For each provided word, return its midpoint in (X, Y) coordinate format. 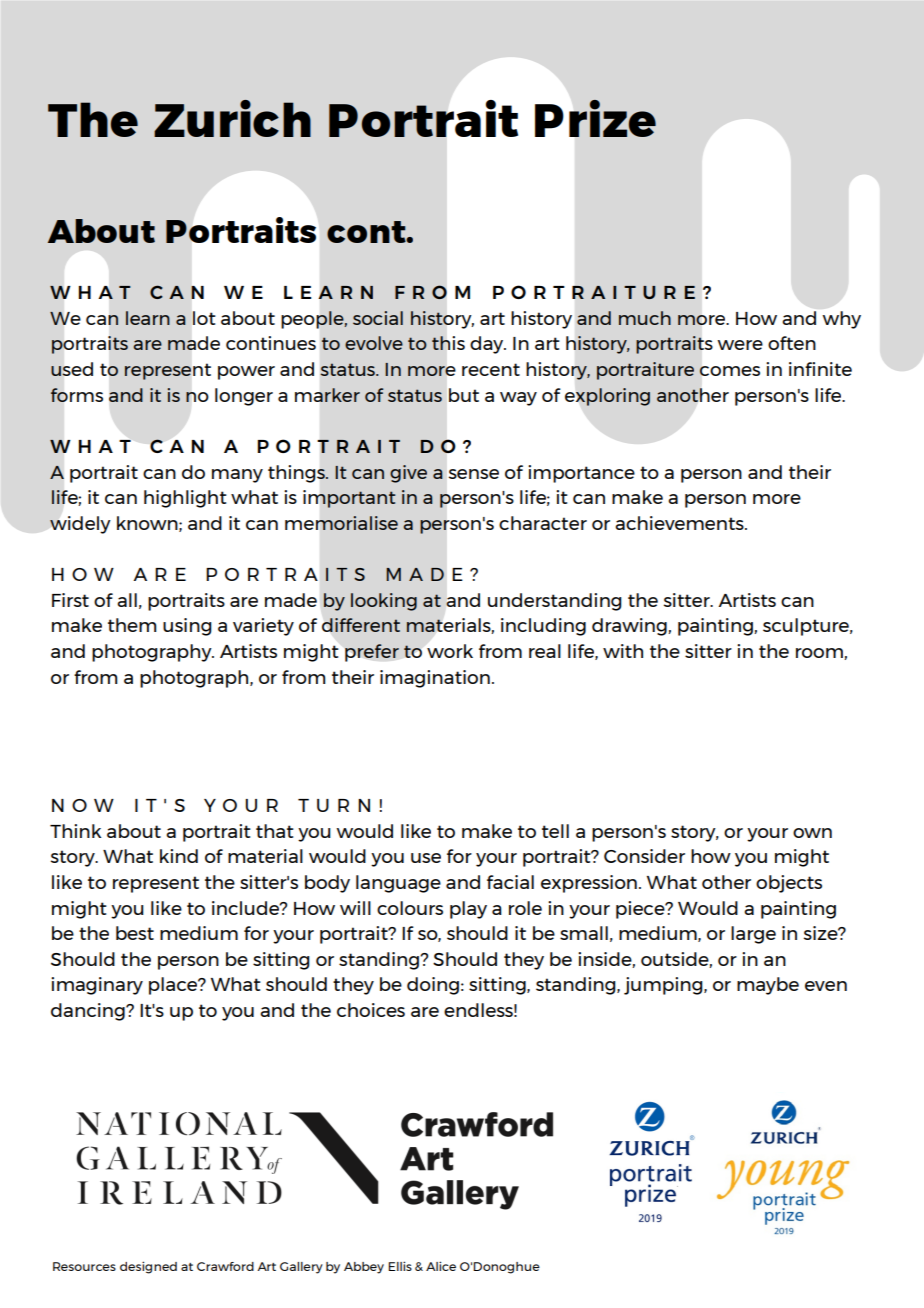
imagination (435, 679)
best (135, 933)
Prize (595, 118)
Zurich (232, 118)
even (826, 986)
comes (729, 371)
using (187, 627)
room (820, 654)
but (464, 395)
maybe (768, 986)
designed (148, 1267)
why (841, 320)
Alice (441, 1266)
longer (244, 397)
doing (433, 986)
